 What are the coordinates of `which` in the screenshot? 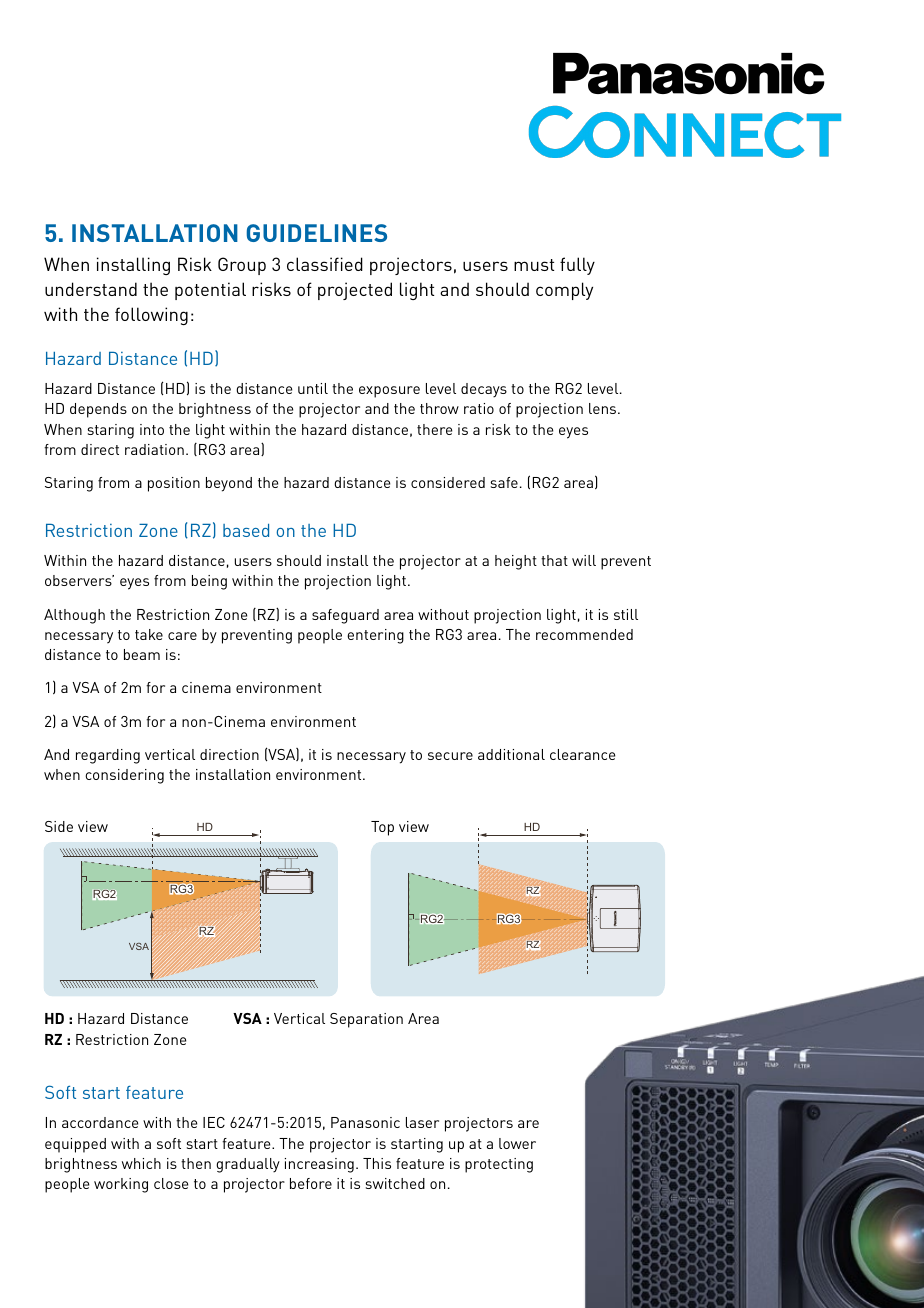 It's located at (141, 1163).
